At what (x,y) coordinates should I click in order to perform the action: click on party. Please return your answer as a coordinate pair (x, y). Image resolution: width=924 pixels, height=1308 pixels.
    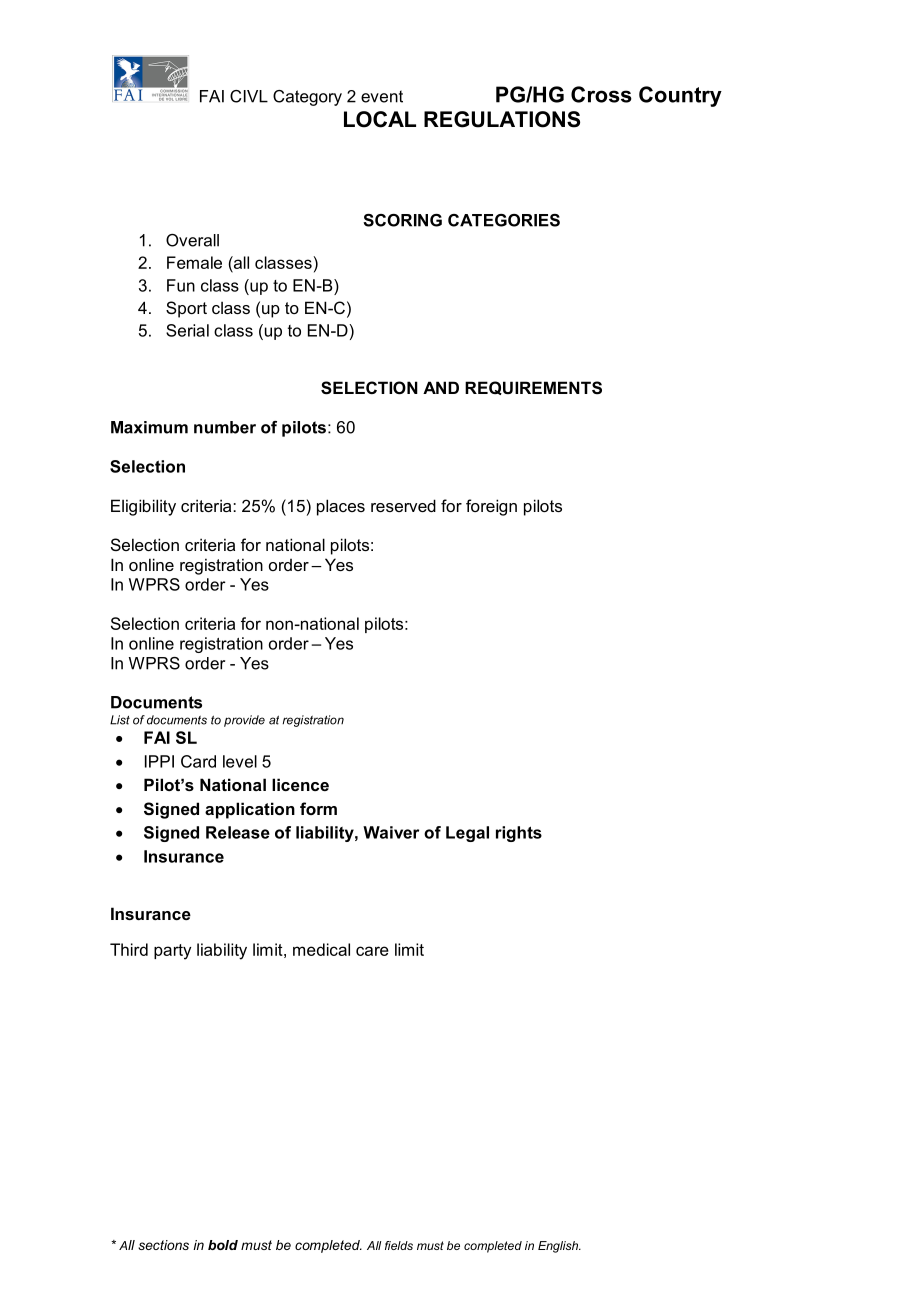
    Looking at the image, I should click on (172, 952).
